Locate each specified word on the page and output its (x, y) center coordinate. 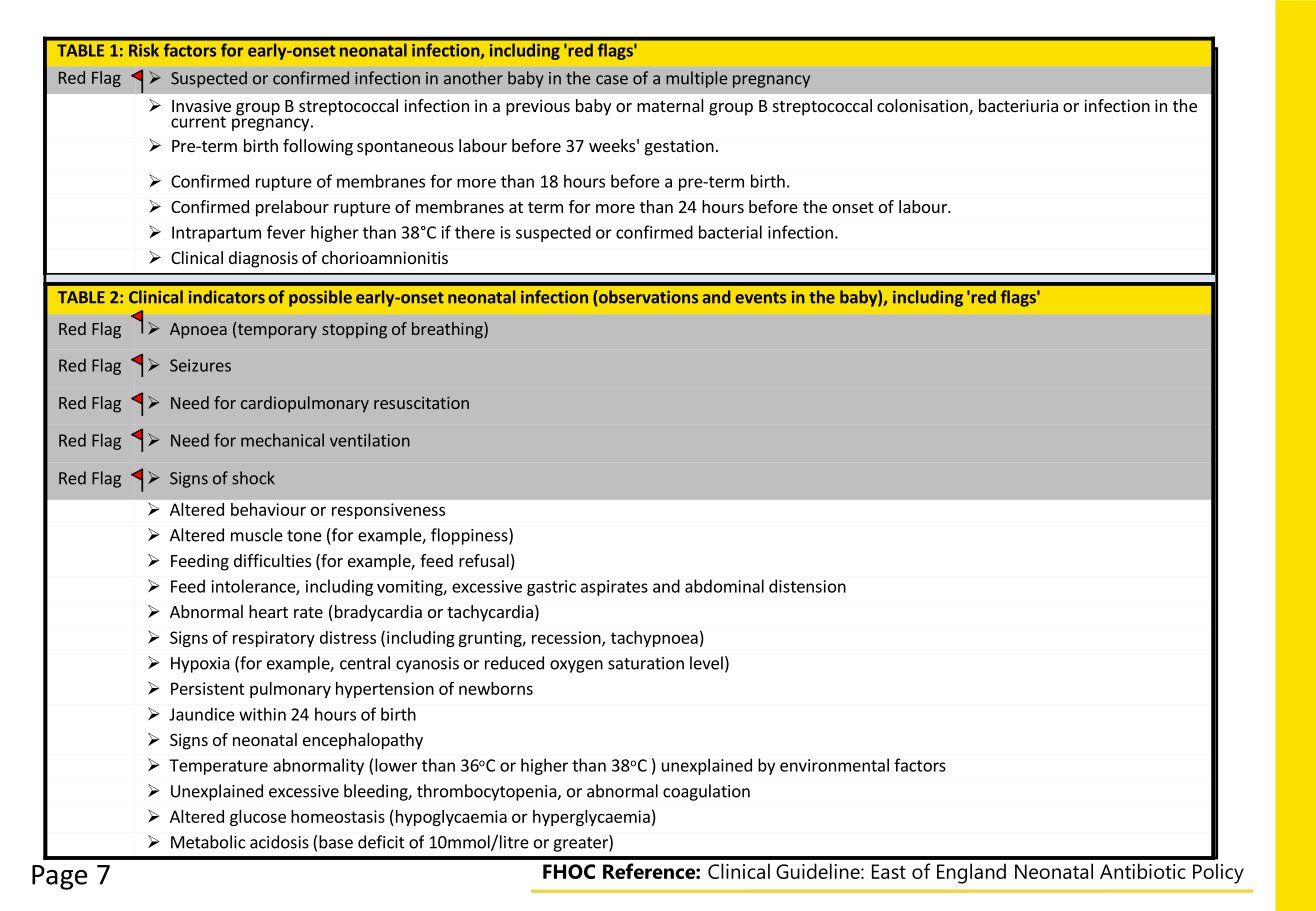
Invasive (201, 105)
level (706, 663)
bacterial (730, 232)
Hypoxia (200, 665)
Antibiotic (1143, 871)
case (612, 80)
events (761, 298)
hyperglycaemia (591, 818)
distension (807, 586)
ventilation (370, 440)
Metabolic (208, 842)
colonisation (923, 107)
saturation (646, 663)
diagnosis (263, 259)
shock (253, 478)
